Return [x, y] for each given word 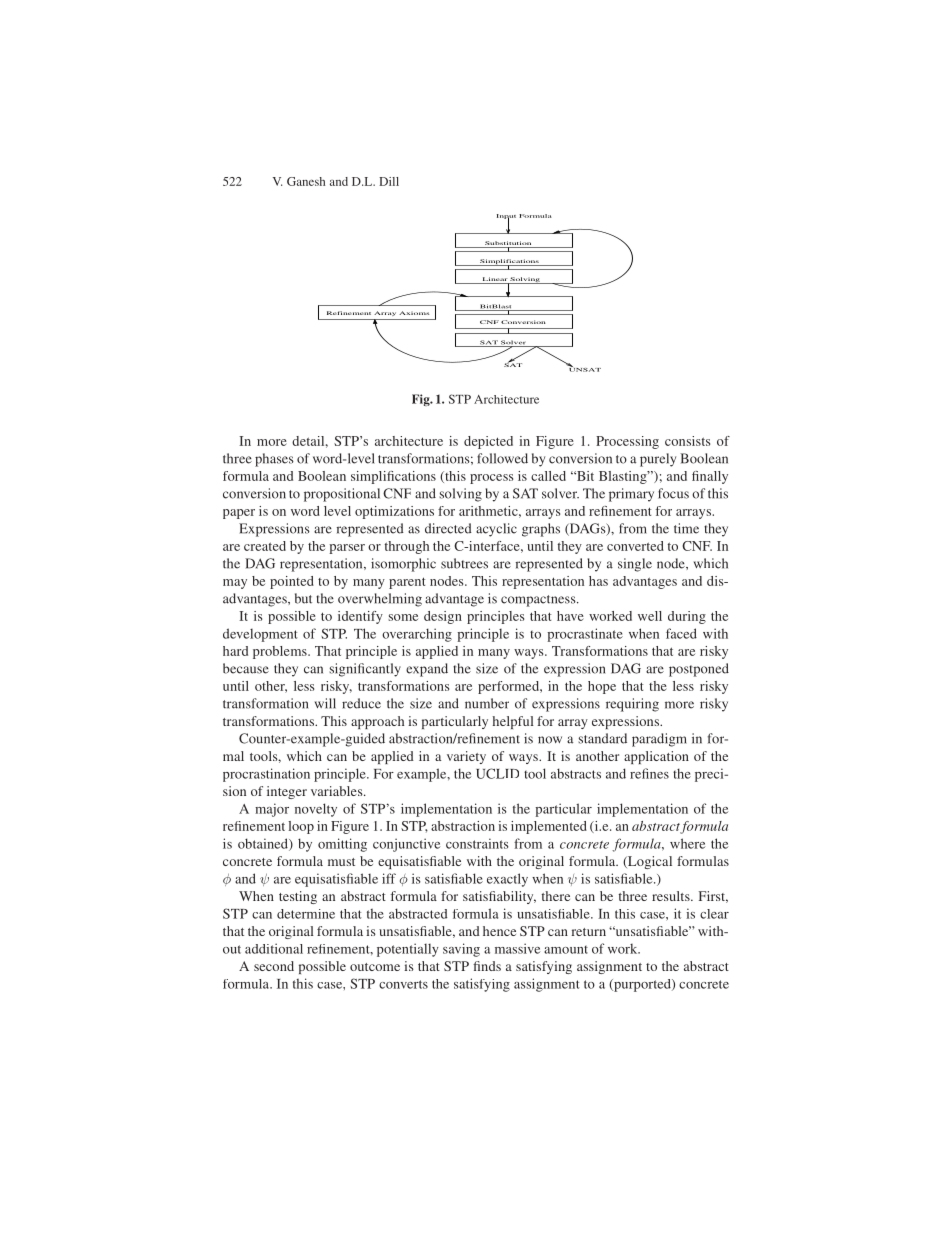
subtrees [464, 563]
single [635, 565]
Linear [495, 280]
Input [506, 217]
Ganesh [306, 181]
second [274, 966]
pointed [292, 582]
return [589, 932]
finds [487, 966]
